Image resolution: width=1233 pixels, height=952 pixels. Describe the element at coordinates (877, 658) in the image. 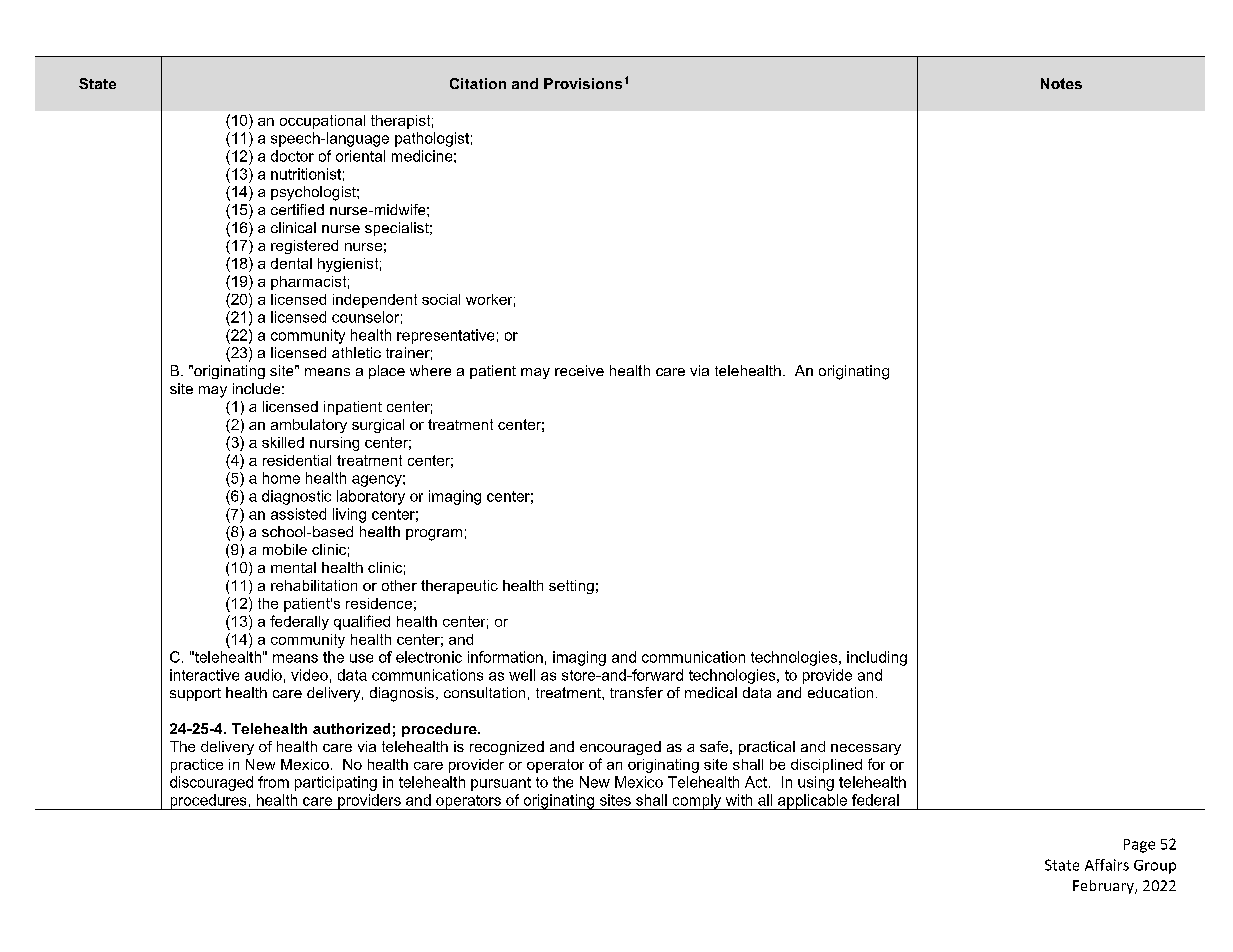

I see `including` at that location.
